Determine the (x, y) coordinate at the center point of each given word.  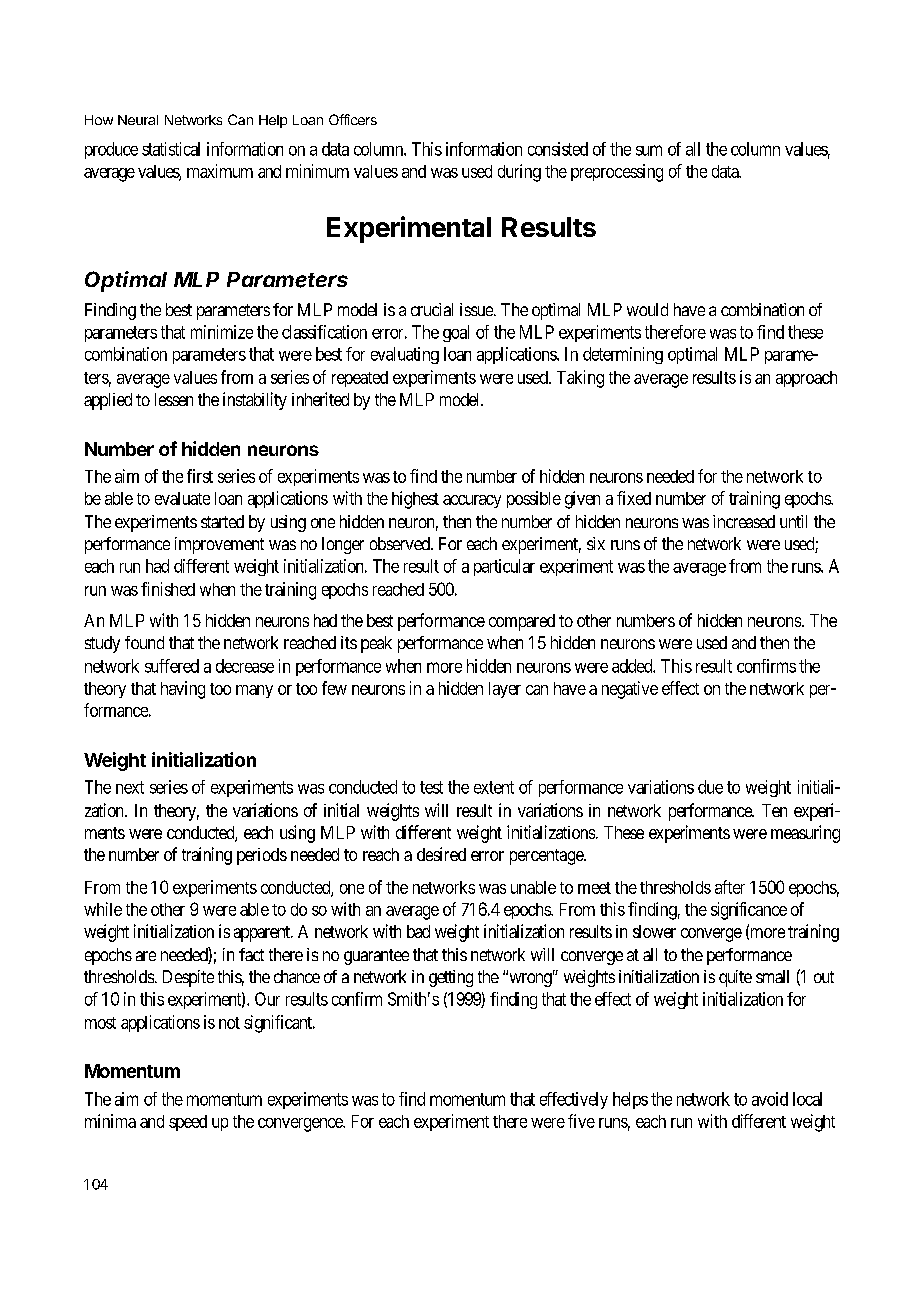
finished (168, 589)
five (581, 1121)
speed (188, 1123)
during (519, 173)
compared (522, 622)
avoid (770, 1099)
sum (649, 150)
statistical (171, 149)
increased (744, 521)
